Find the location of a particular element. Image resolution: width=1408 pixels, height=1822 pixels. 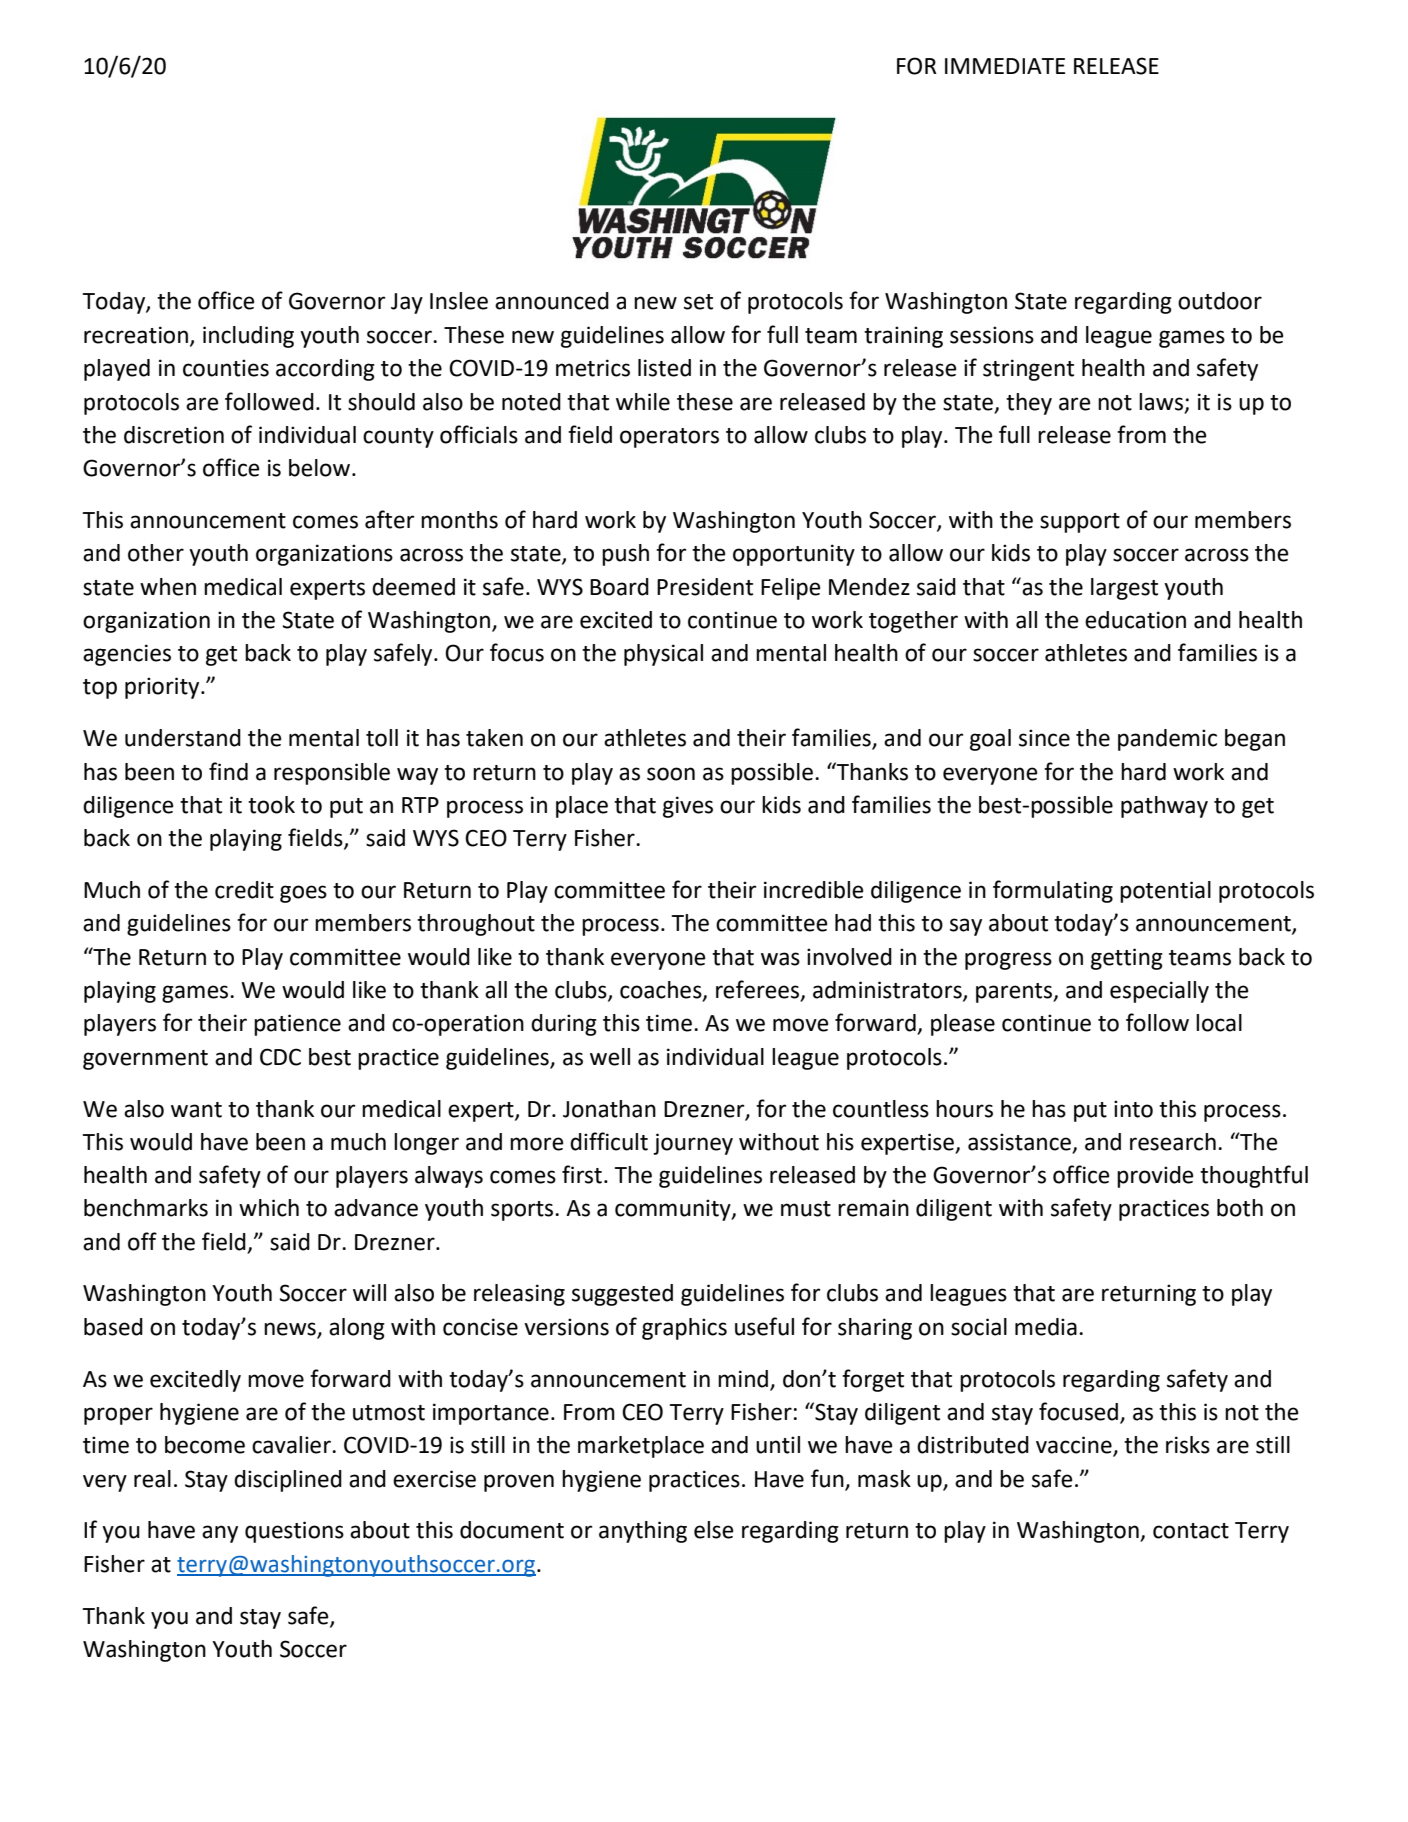

education is located at coordinates (1135, 620).
